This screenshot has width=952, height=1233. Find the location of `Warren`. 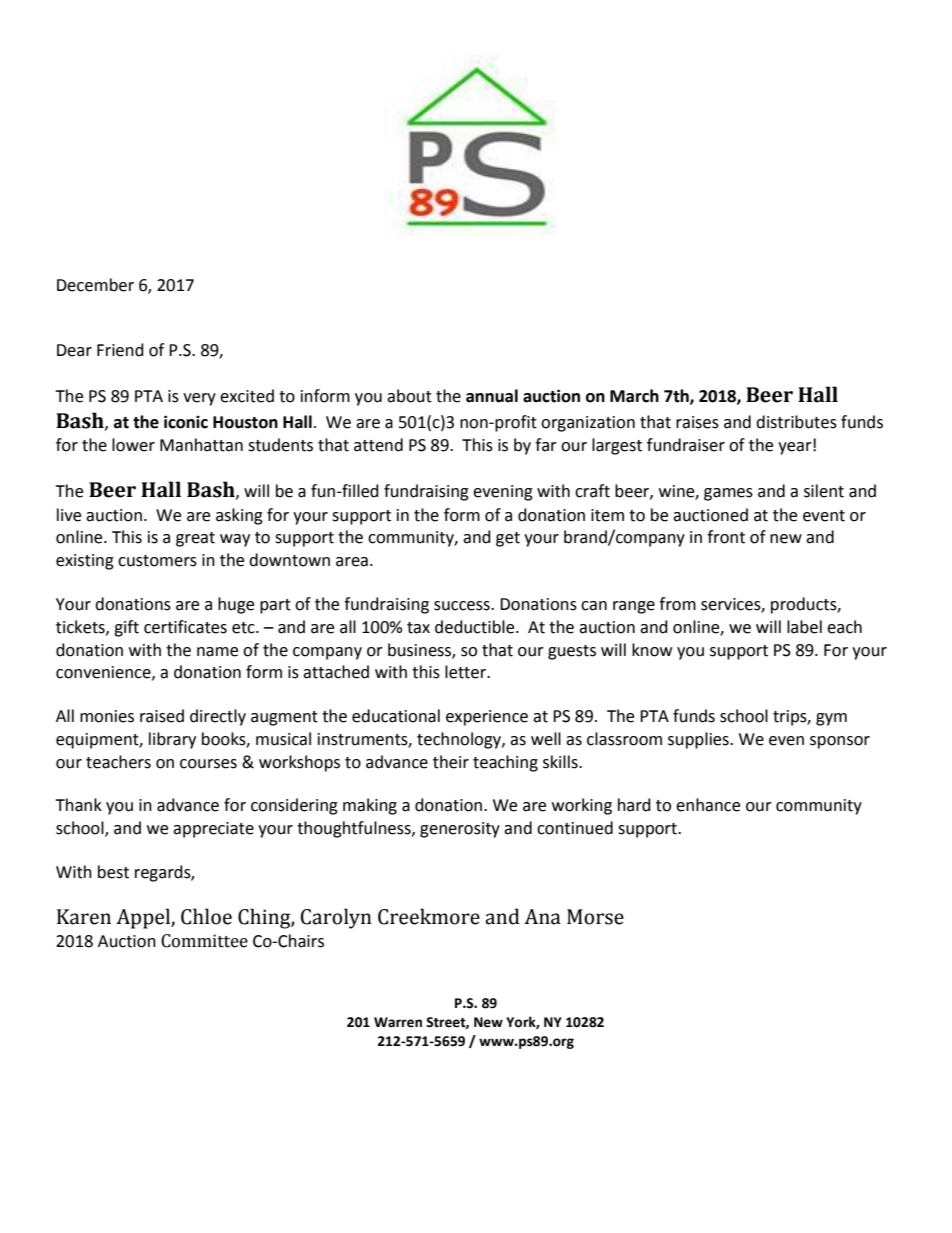

Warren is located at coordinates (398, 1022).
